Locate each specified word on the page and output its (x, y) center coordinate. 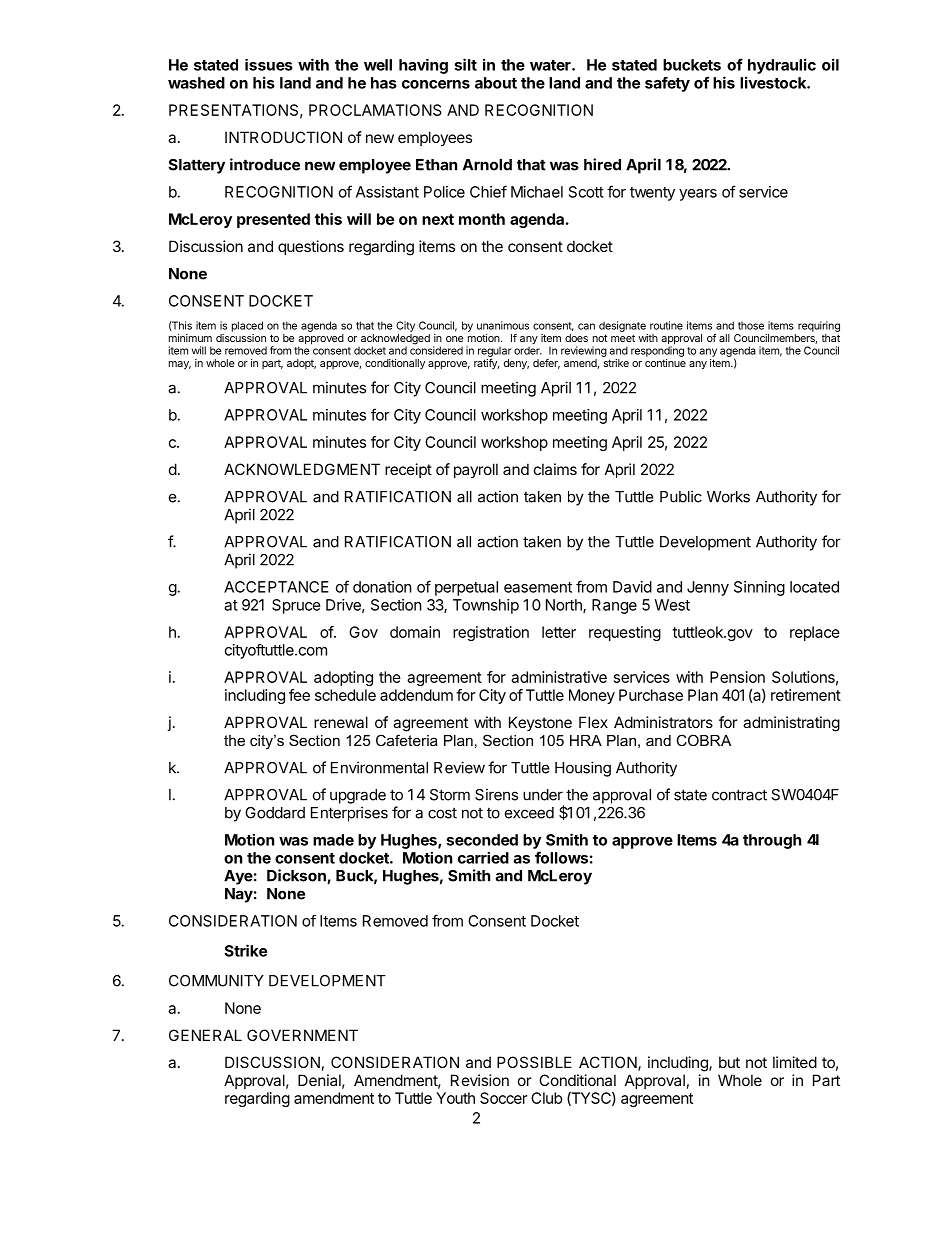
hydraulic (782, 66)
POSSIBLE (534, 1062)
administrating (791, 724)
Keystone (540, 723)
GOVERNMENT (302, 1035)
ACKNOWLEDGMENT (302, 469)
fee (299, 695)
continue (665, 363)
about (496, 83)
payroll (476, 470)
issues (269, 65)
